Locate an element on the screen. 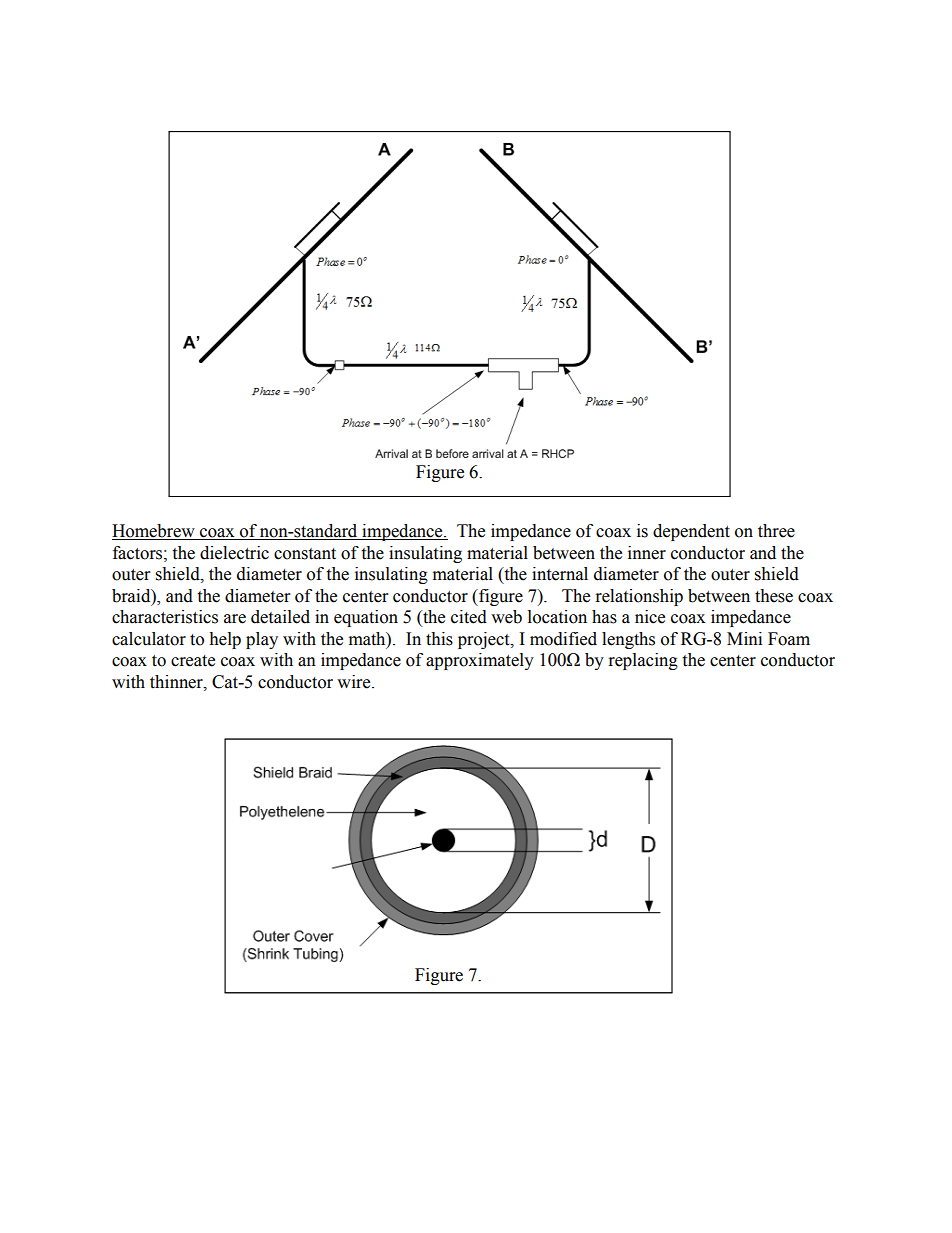 This screenshot has width=952, height=1233. dielectric is located at coordinates (234, 553).
